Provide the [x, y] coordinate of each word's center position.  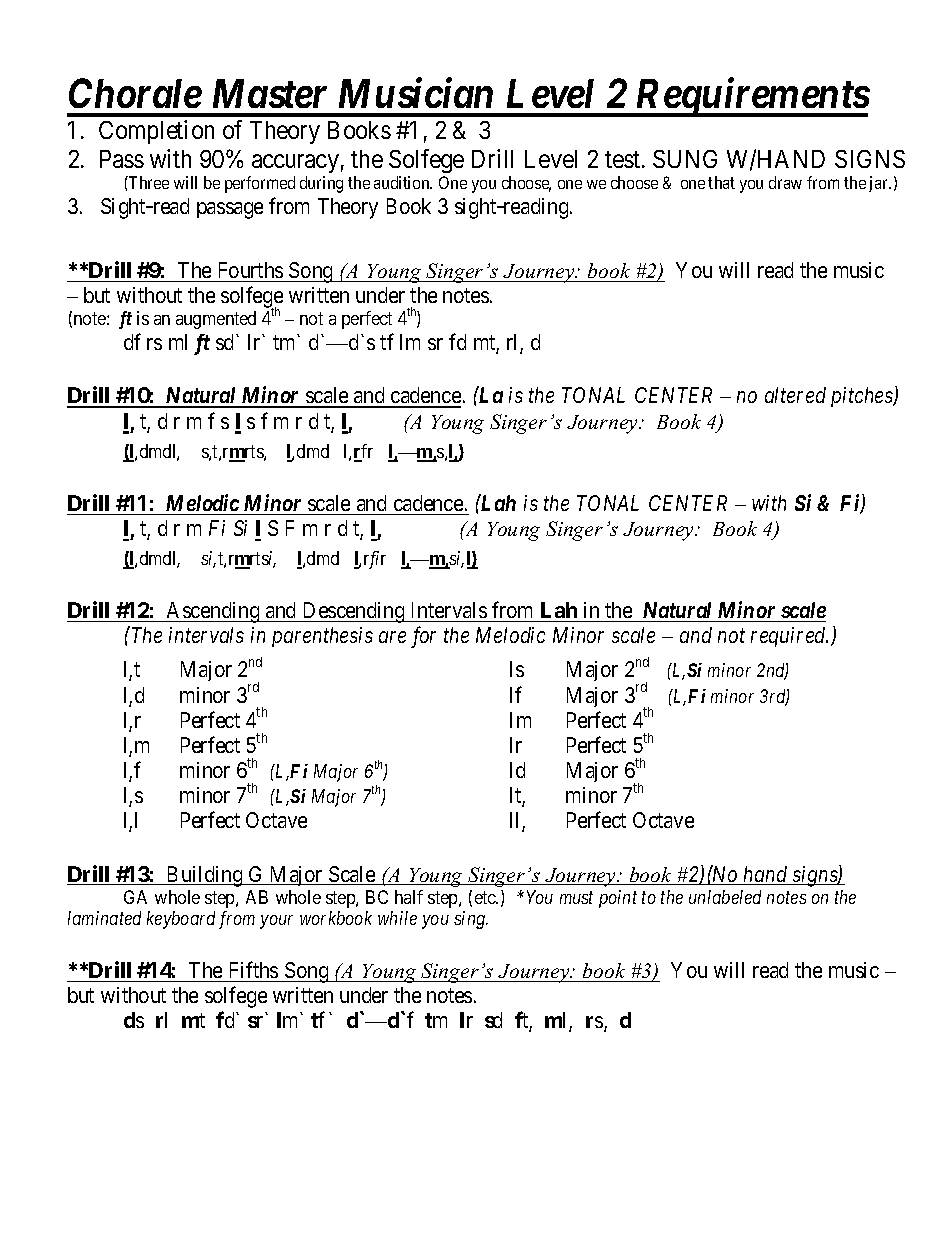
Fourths [251, 270]
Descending [353, 612]
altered [795, 395]
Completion [156, 132]
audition [403, 182]
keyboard [181, 920]
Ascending [213, 612]
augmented [216, 320]
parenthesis [322, 637]
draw [785, 182]
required [789, 637]
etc [486, 897]
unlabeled [725, 897]
